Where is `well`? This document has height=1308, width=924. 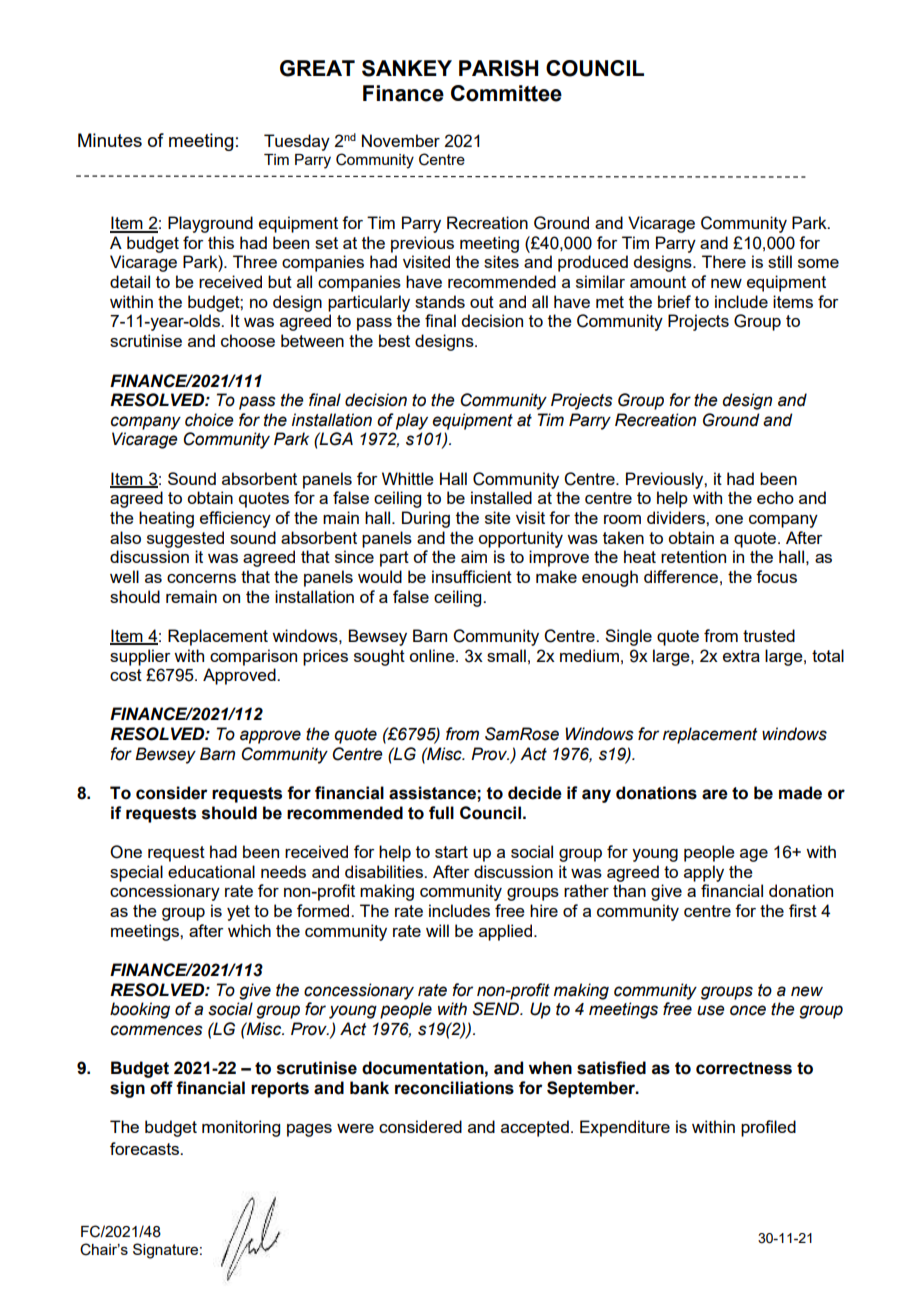 well is located at coordinates (124, 576).
